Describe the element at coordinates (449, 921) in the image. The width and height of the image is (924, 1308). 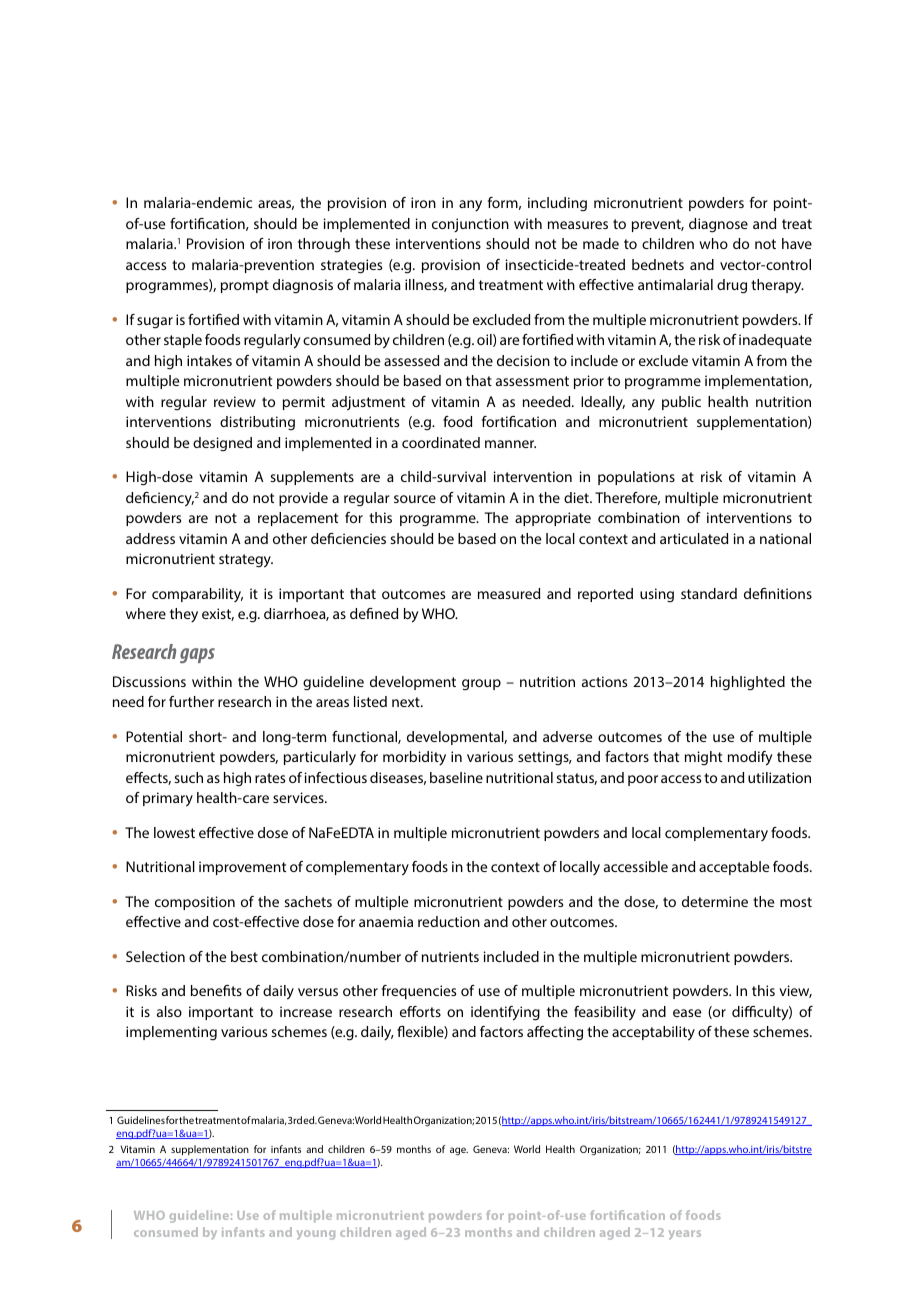
I see `reduction` at that location.
